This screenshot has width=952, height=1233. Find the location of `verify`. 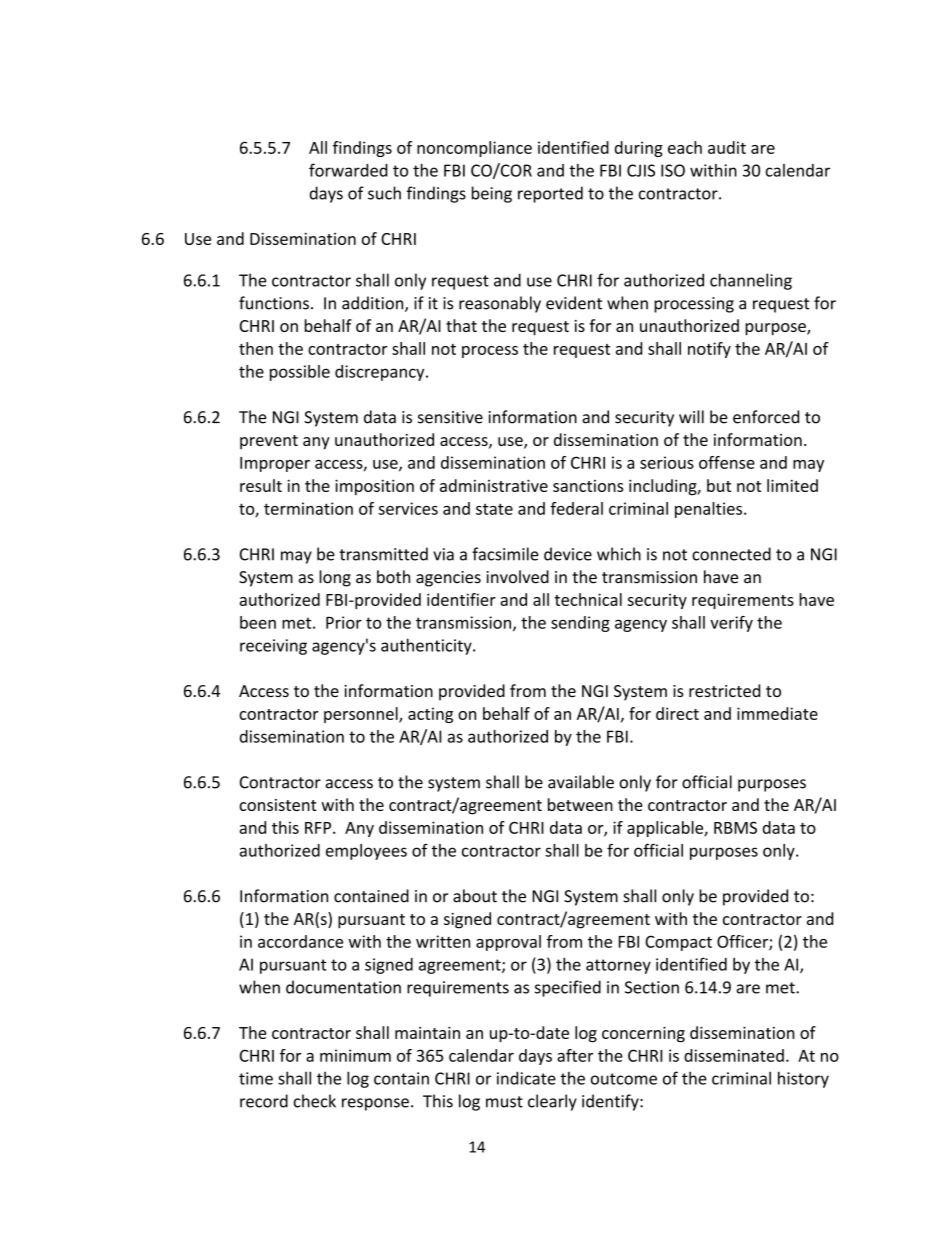

verify is located at coordinates (731, 624).
